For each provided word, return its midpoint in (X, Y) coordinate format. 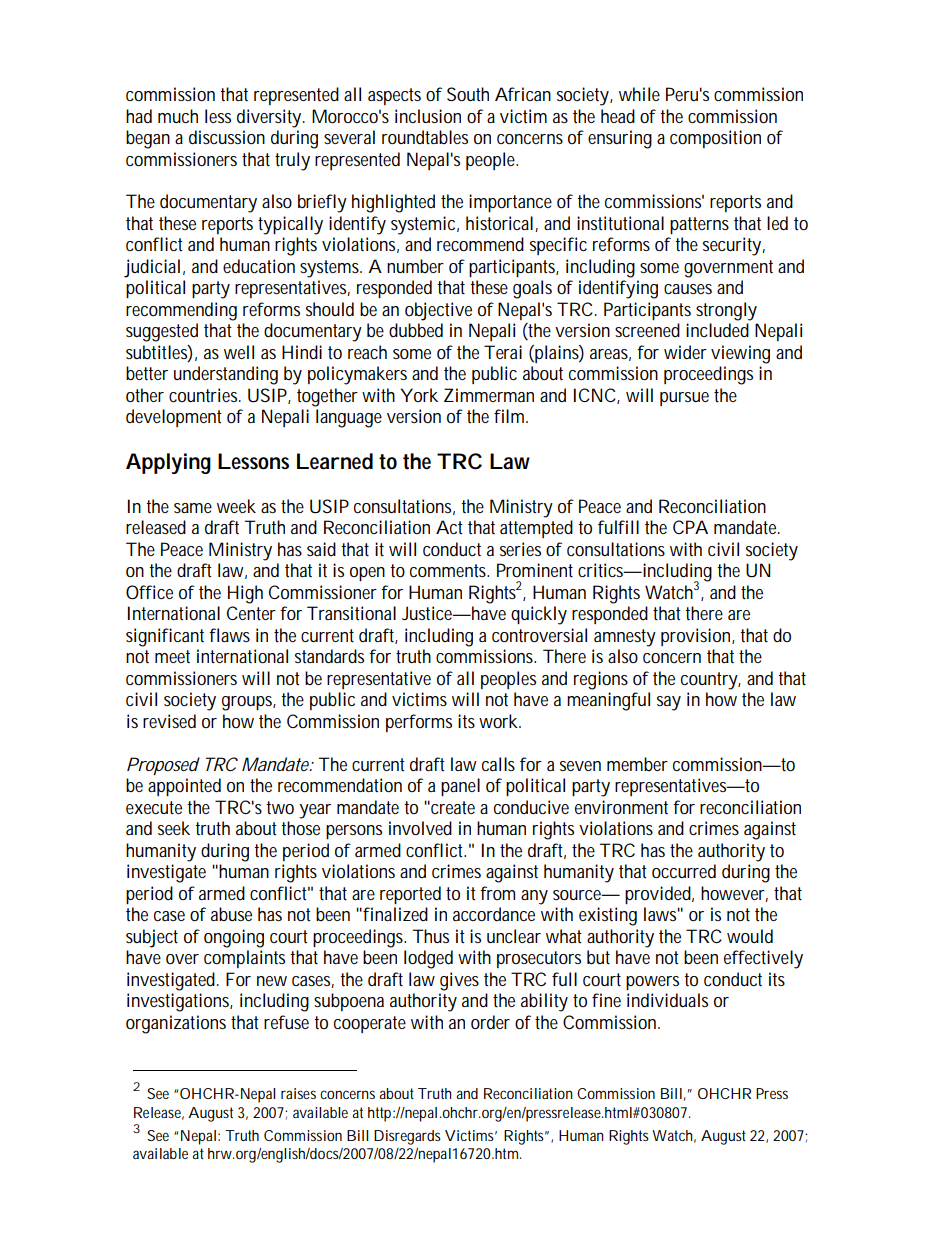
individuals (667, 1000)
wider (685, 352)
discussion (227, 137)
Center (251, 613)
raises (298, 1093)
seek (174, 828)
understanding (226, 375)
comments (449, 570)
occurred (684, 871)
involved (420, 828)
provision (698, 637)
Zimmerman (489, 395)
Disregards (407, 1137)
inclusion (428, 116)
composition (715, 139)
